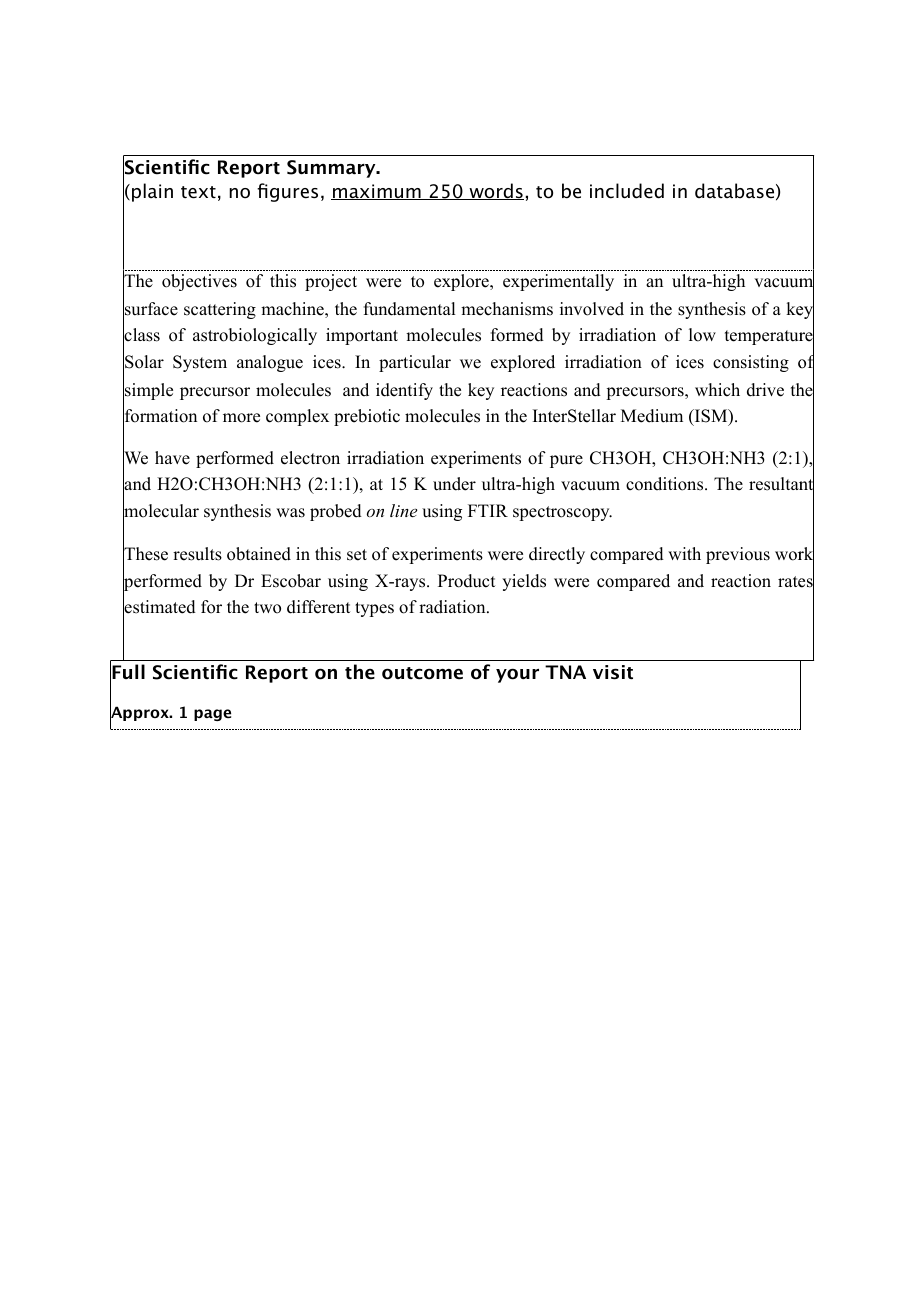 The width and height of the document is (924, 1308). I want to click on plain, so click(152, 192).
